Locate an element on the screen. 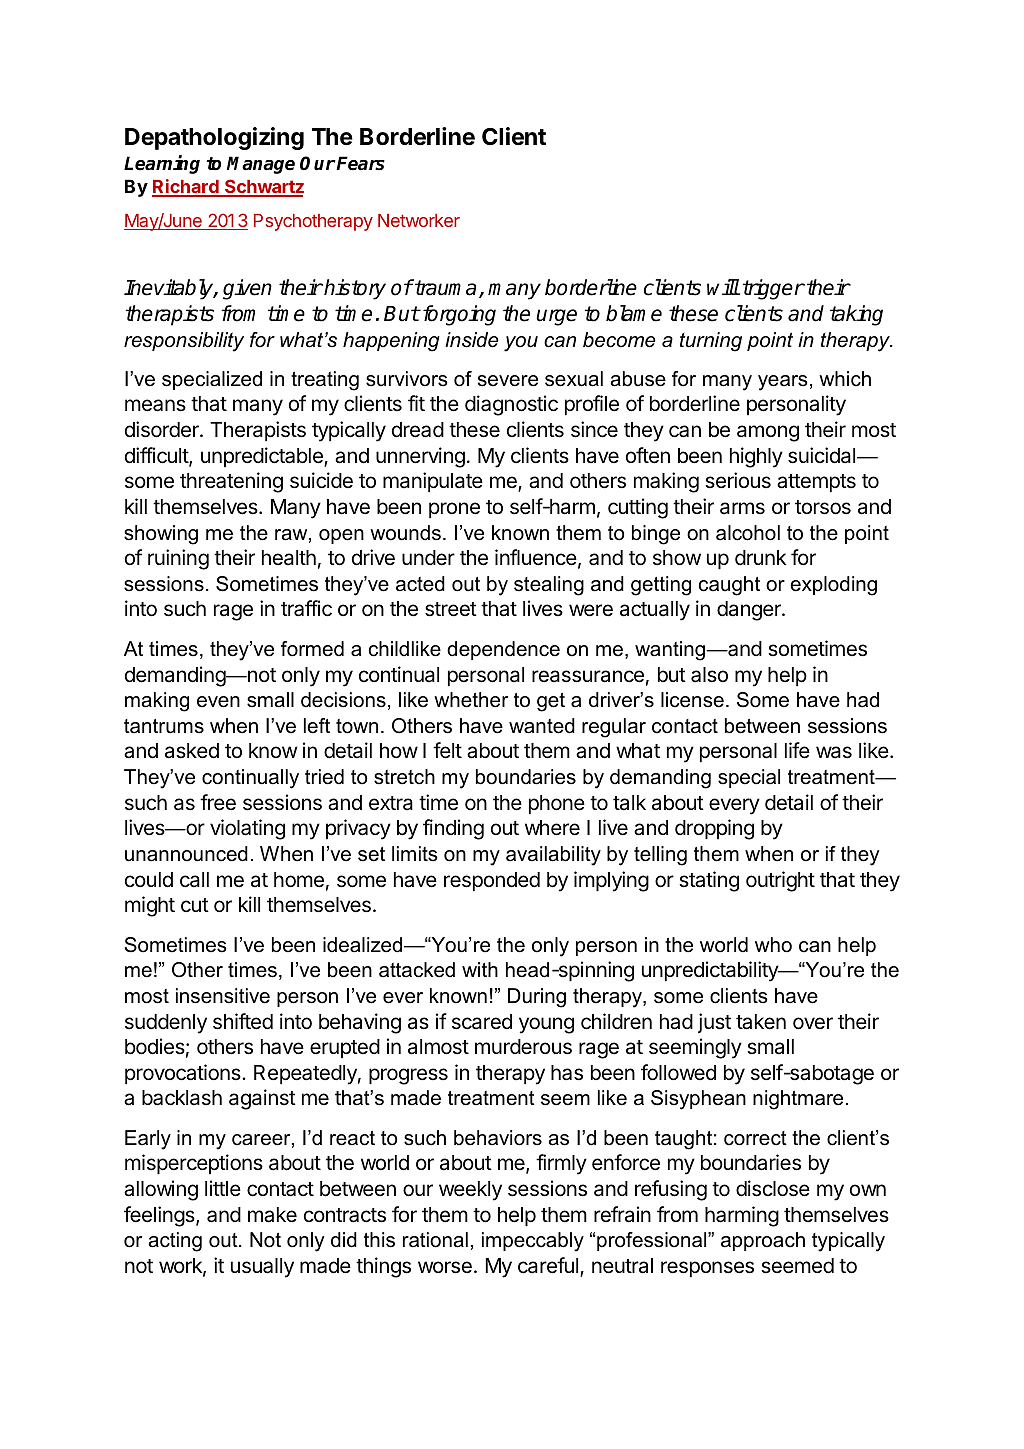  trauma is located at coordinates (444, 287).
